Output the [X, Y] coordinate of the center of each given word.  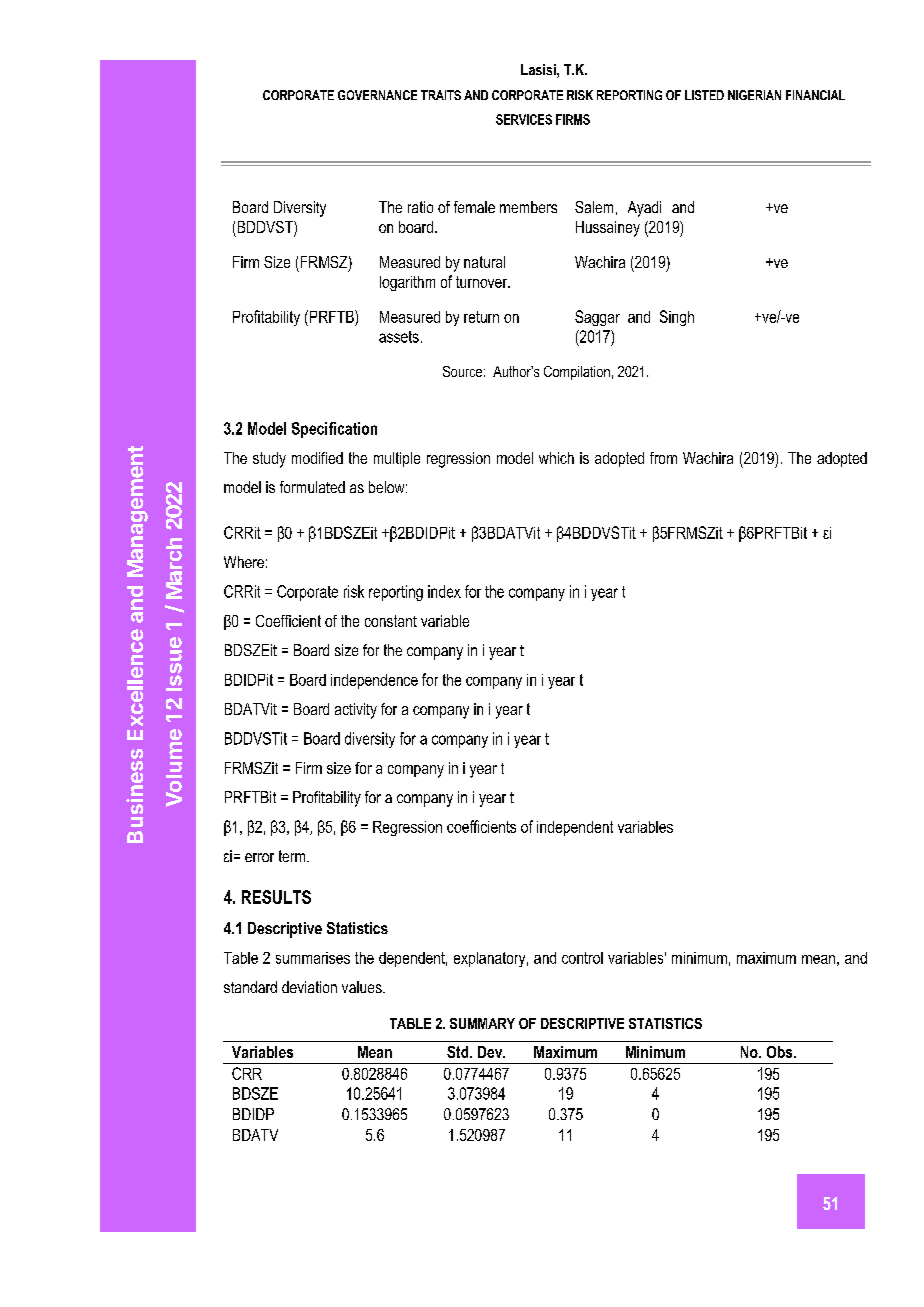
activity [356, 711]
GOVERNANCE [377, 95]
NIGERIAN [754, 95]
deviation [309, 987]
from [663, 458]
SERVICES [524, 119]
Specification [334, 430]
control [582, 958]
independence [374, 681]
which [556, 458]
